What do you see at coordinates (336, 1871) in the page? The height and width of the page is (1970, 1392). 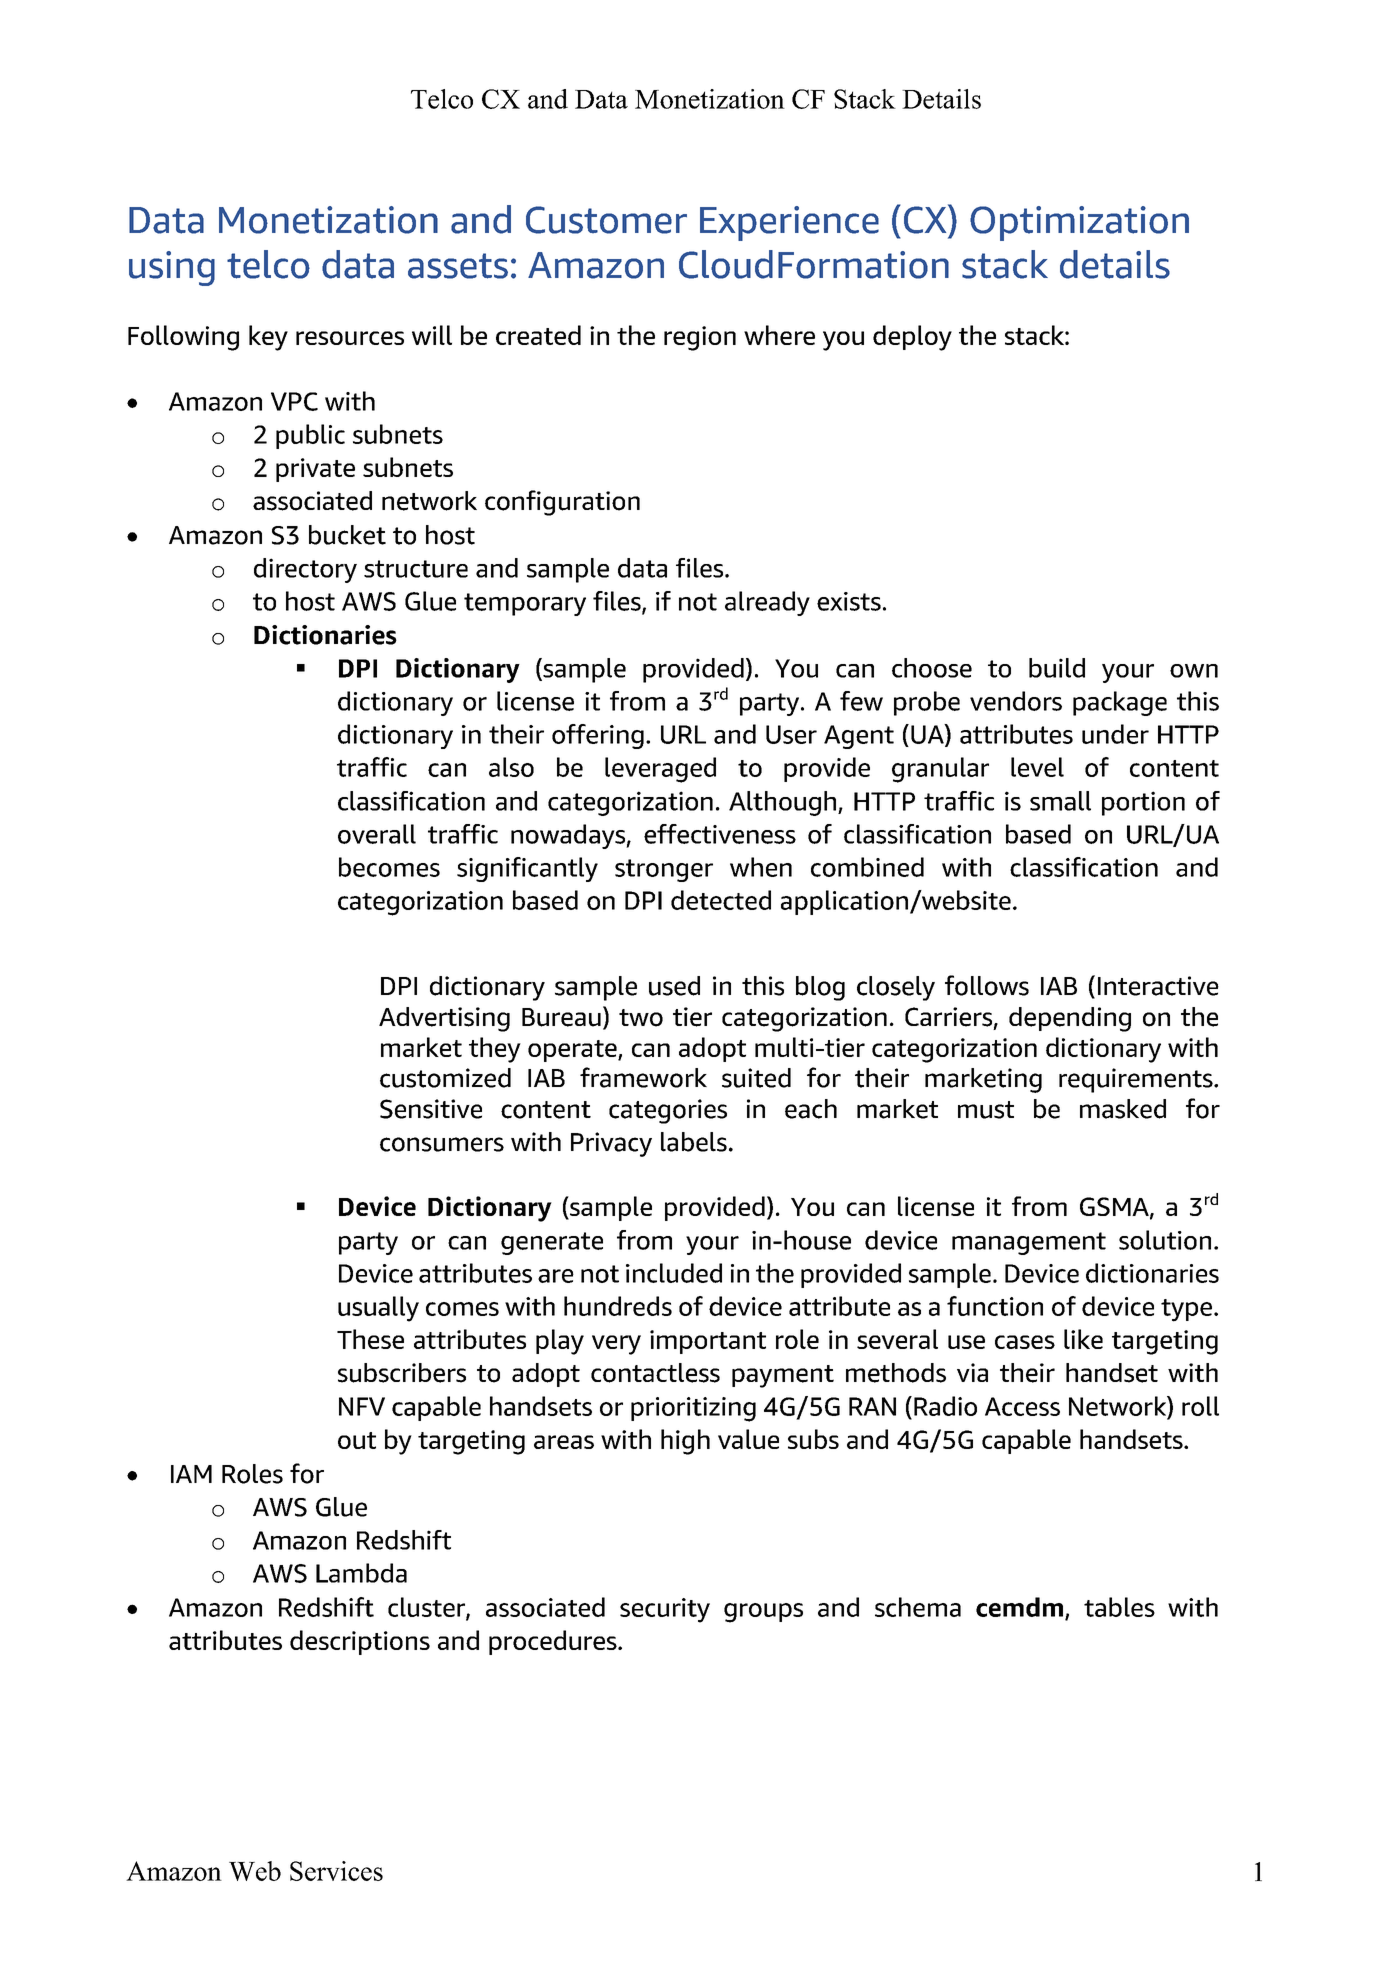 I see `Services` at bounding box center [336, 1871].
